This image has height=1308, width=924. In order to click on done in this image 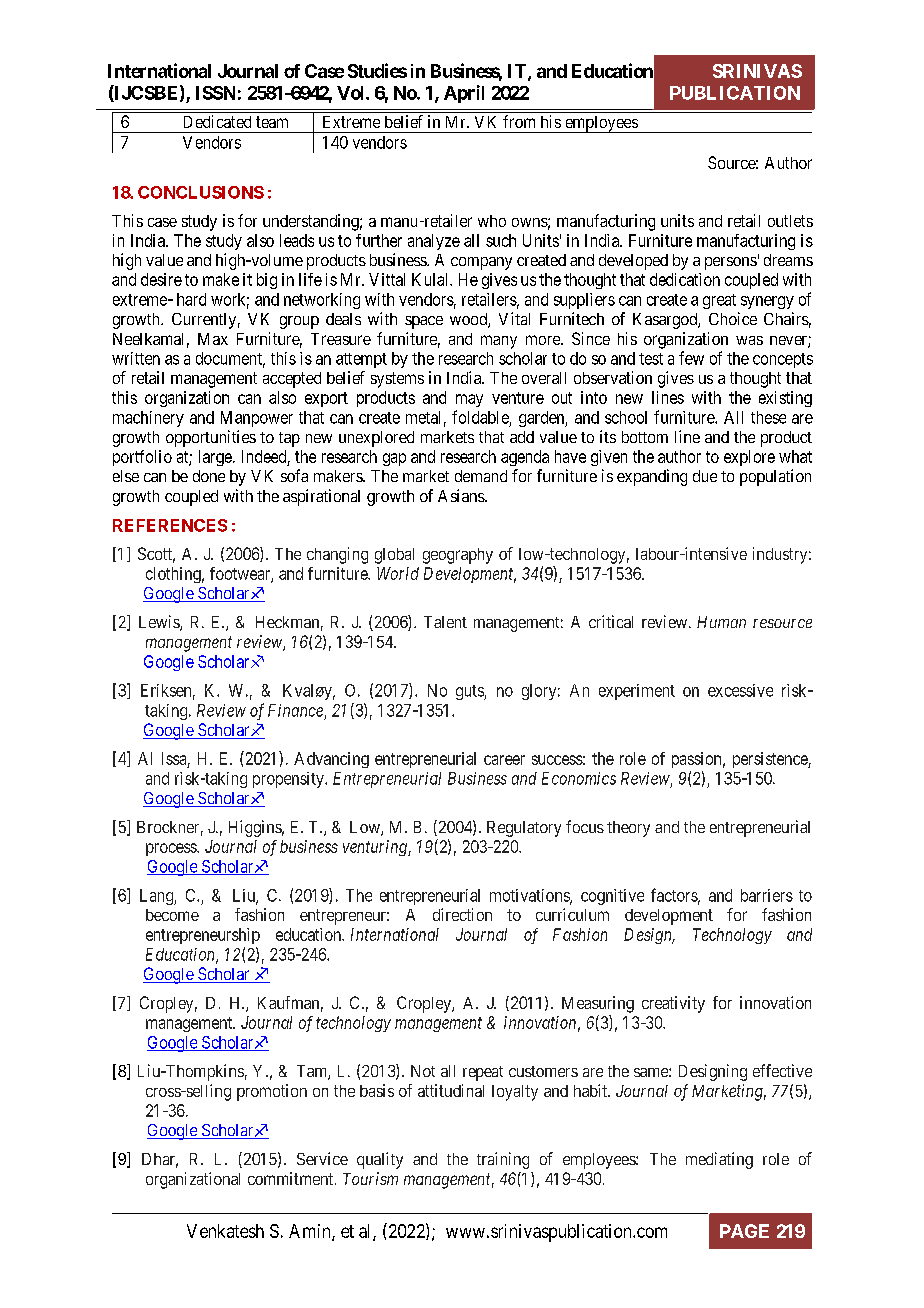, I will do `click(209, 476)`.
